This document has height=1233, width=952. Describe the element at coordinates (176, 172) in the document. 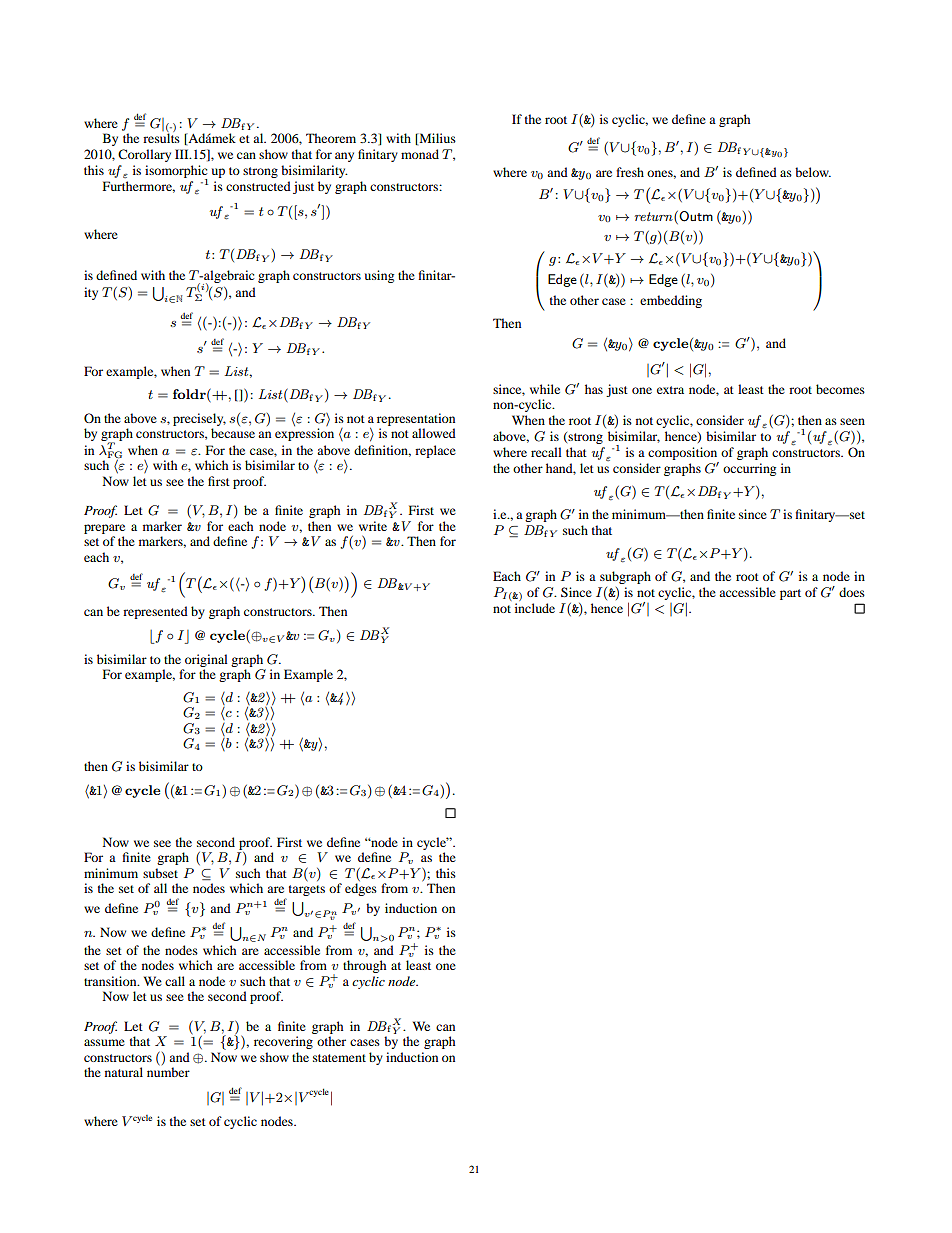

I see `isomorphic` at that location.
